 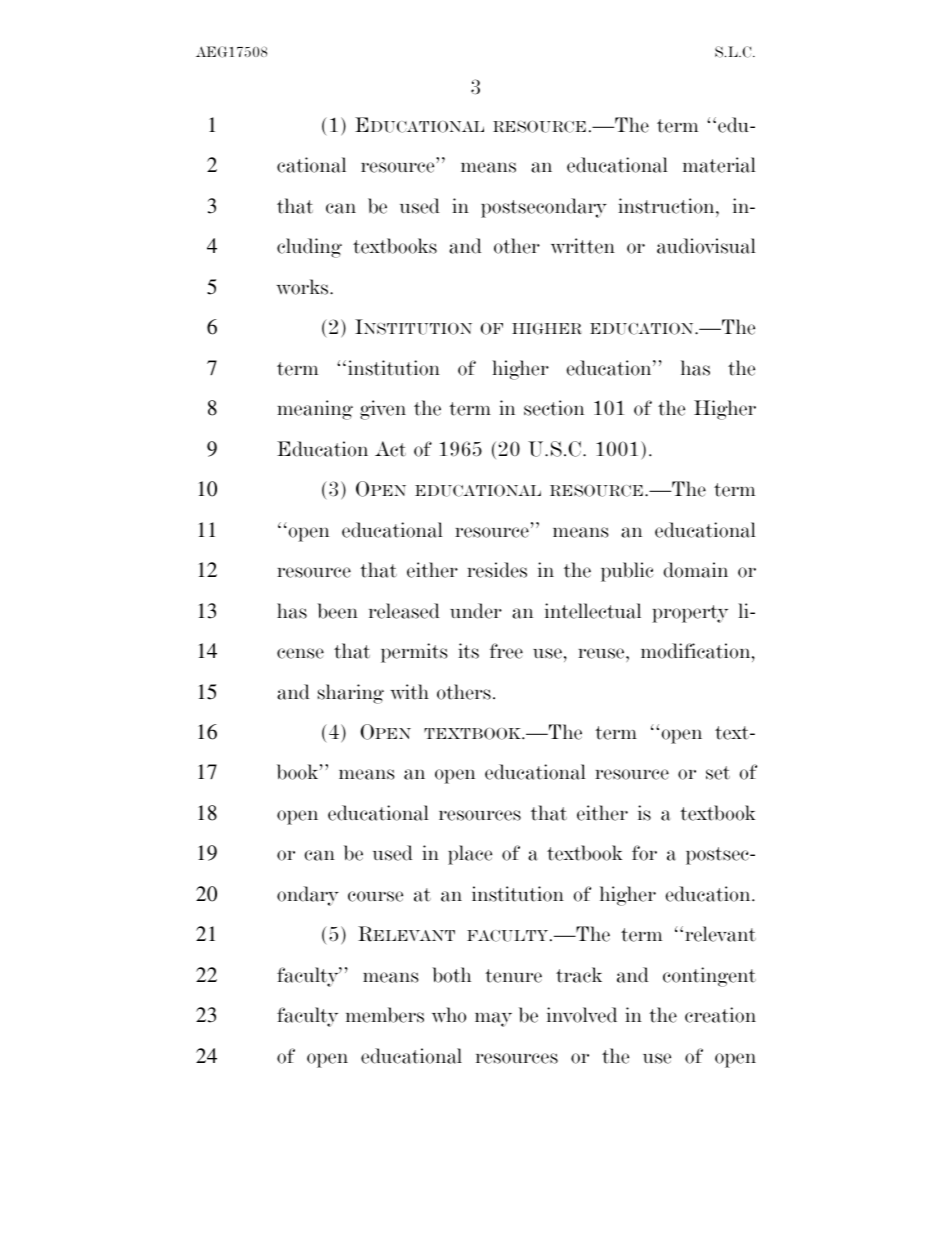 I want to click on place, so click(x=470, y=855).
